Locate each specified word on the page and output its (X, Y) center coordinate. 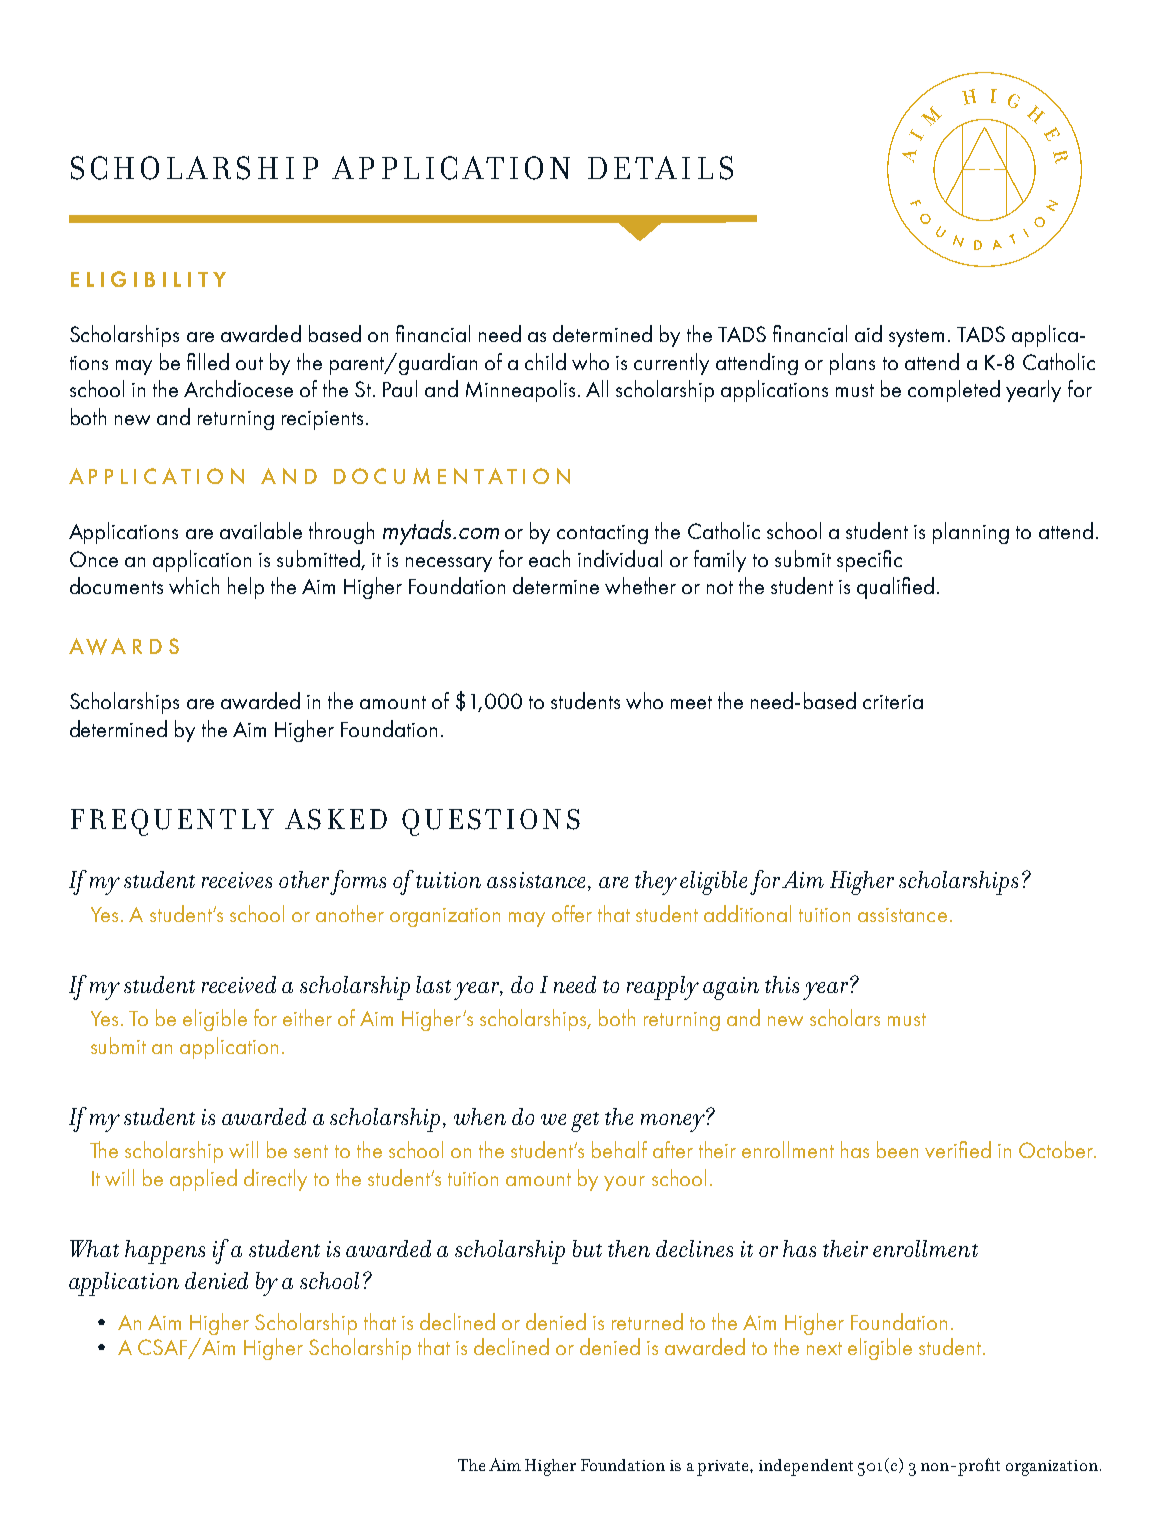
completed (954, 391)
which (194, 585)
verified (958, 1149)
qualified (895, 588)
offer (572, 913)
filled (208, 361)
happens (165, 1252)
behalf (619, 1149)
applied (203, 1180)
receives (237, 880)
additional (747, 913)
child (545, 361)
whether (640, 585)
